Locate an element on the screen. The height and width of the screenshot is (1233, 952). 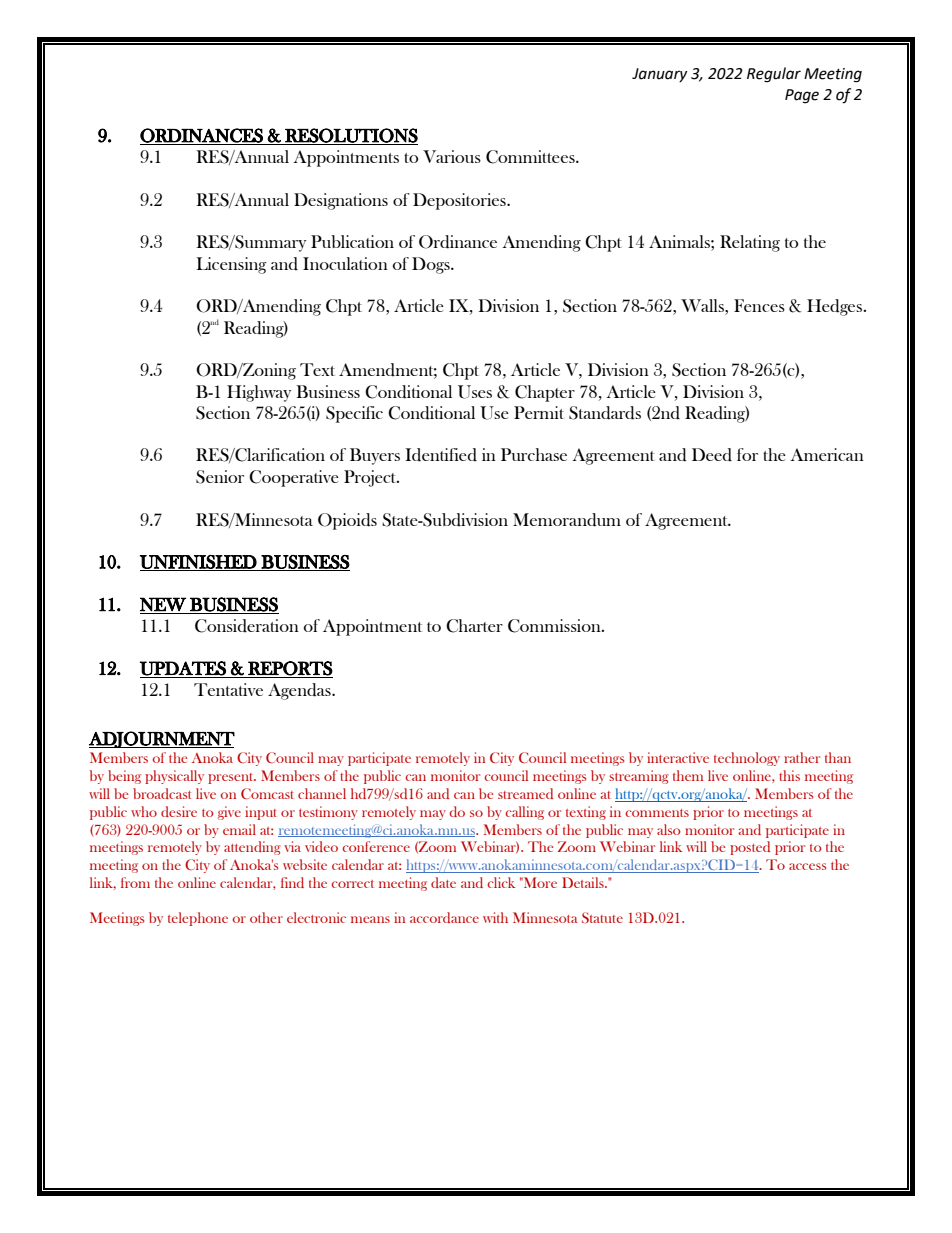
Various is located at coordinates (452, 156).
